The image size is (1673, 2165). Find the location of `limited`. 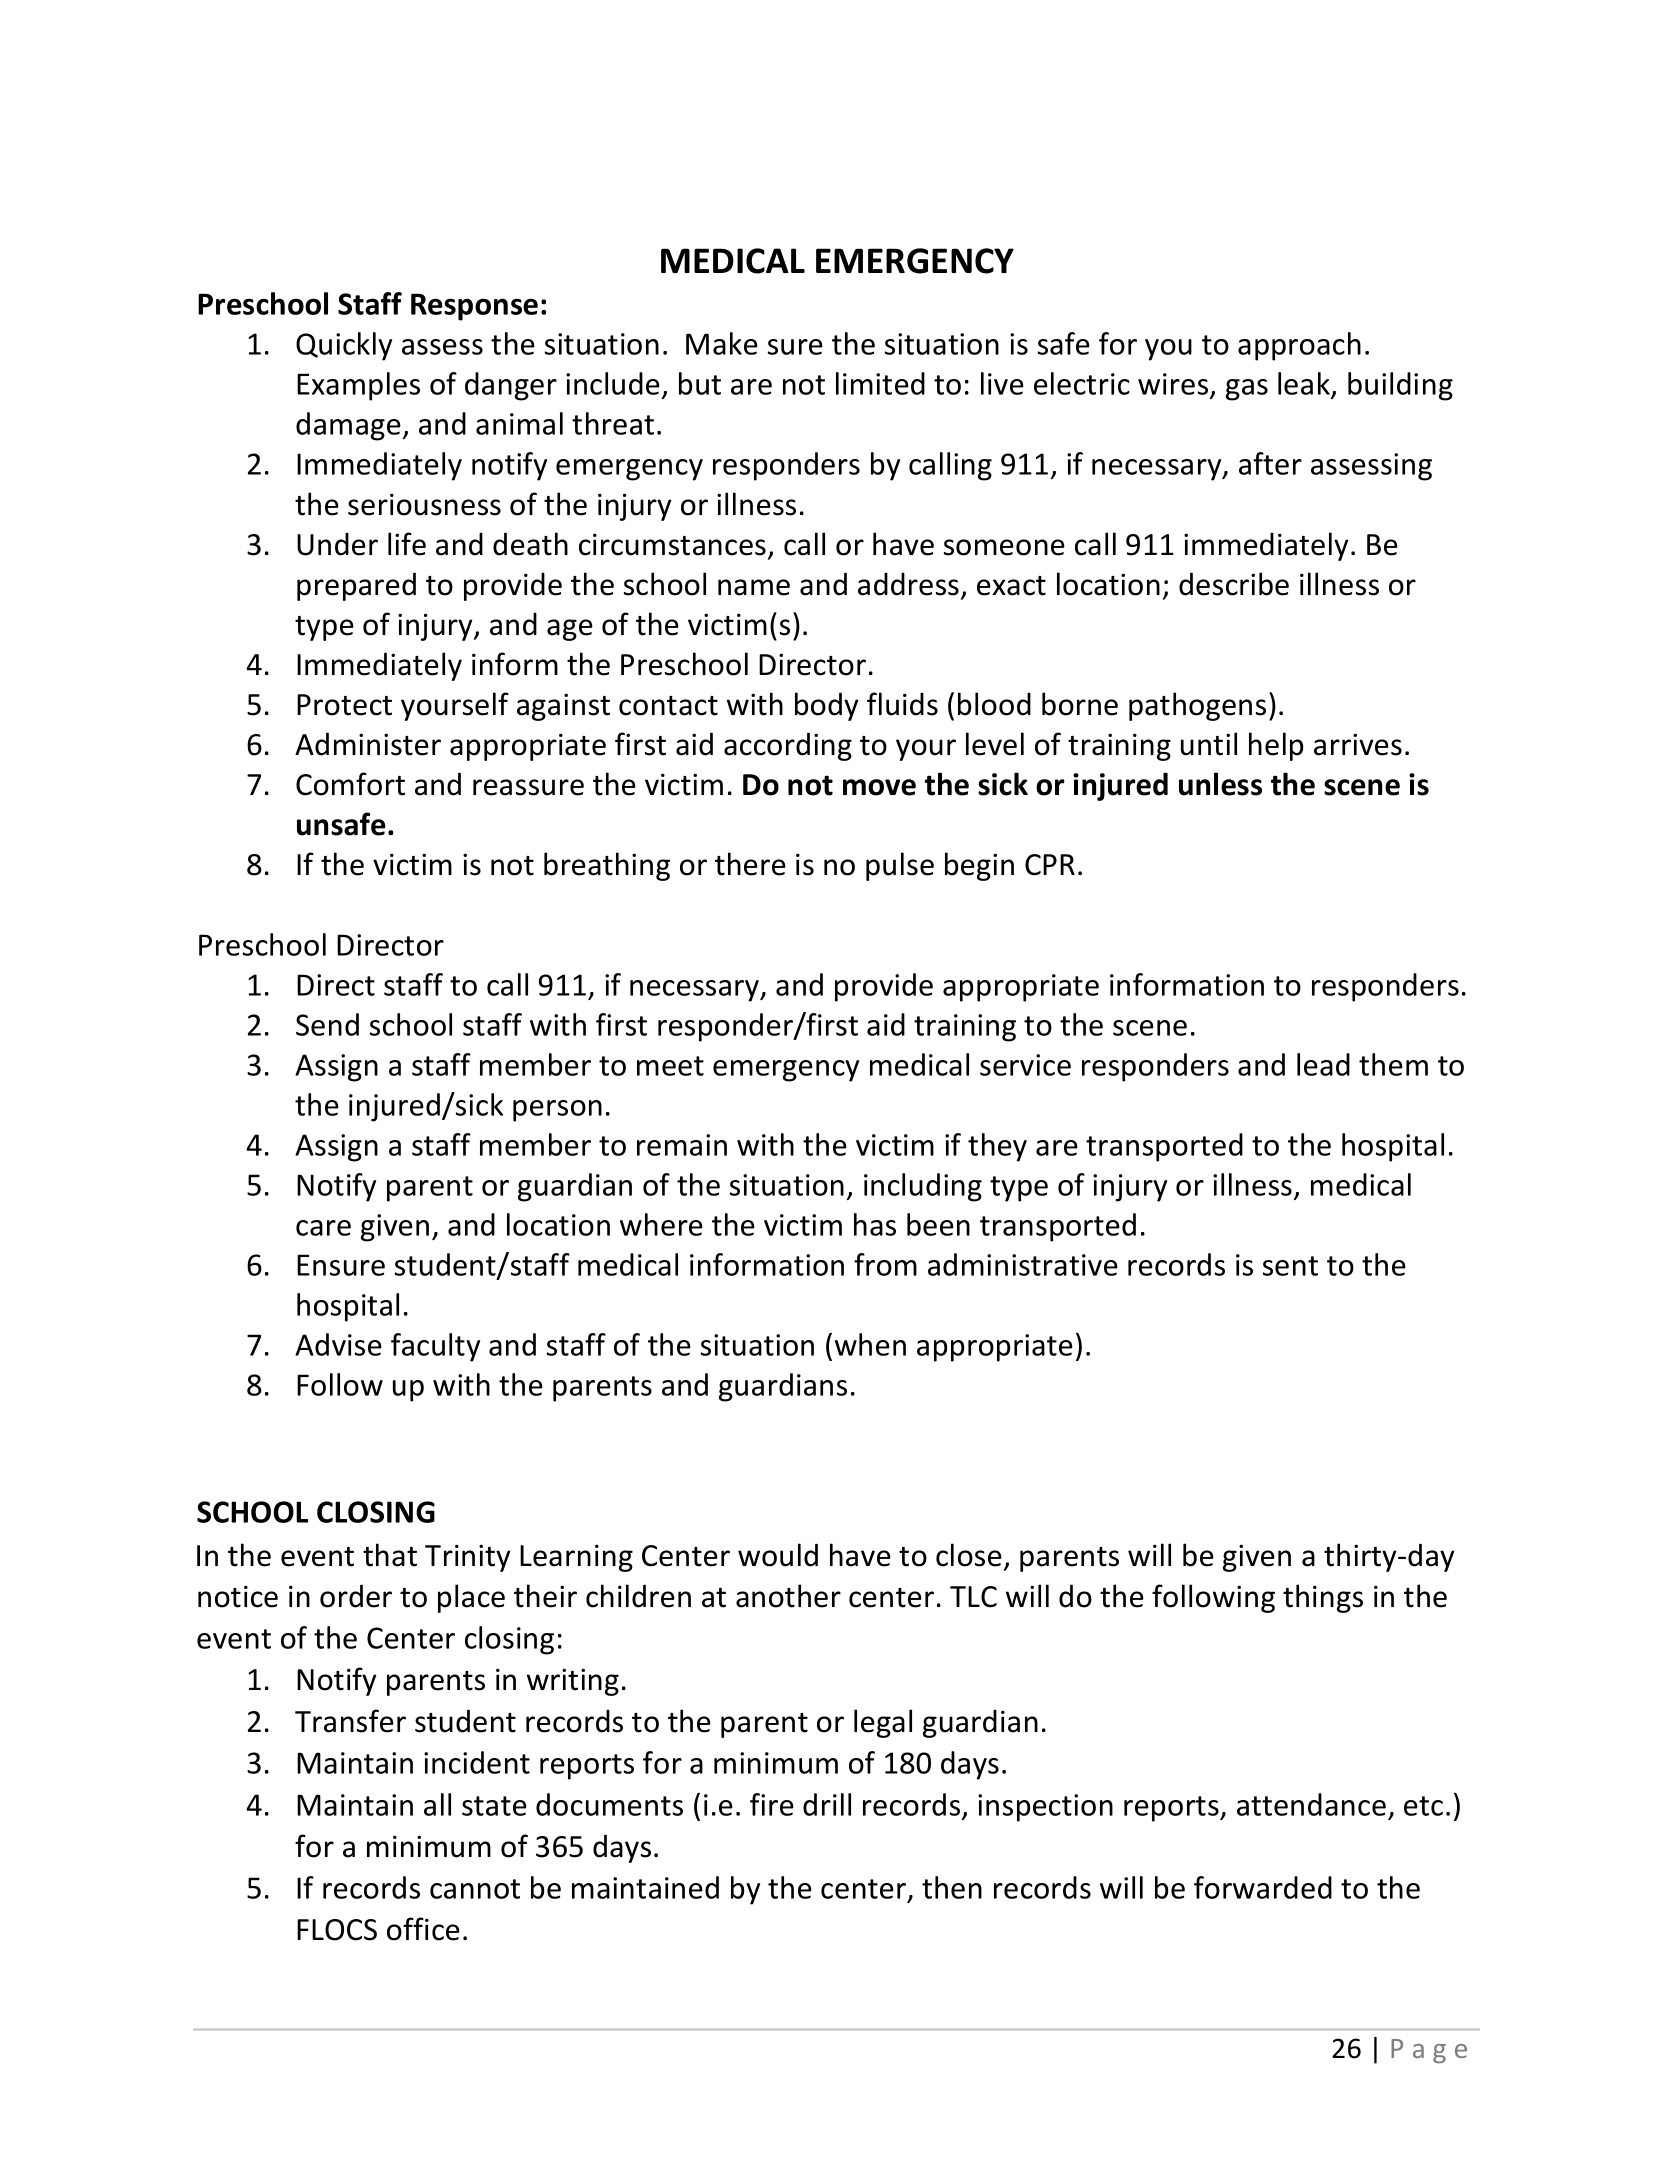

limited is located at coordinates (880, 383).
